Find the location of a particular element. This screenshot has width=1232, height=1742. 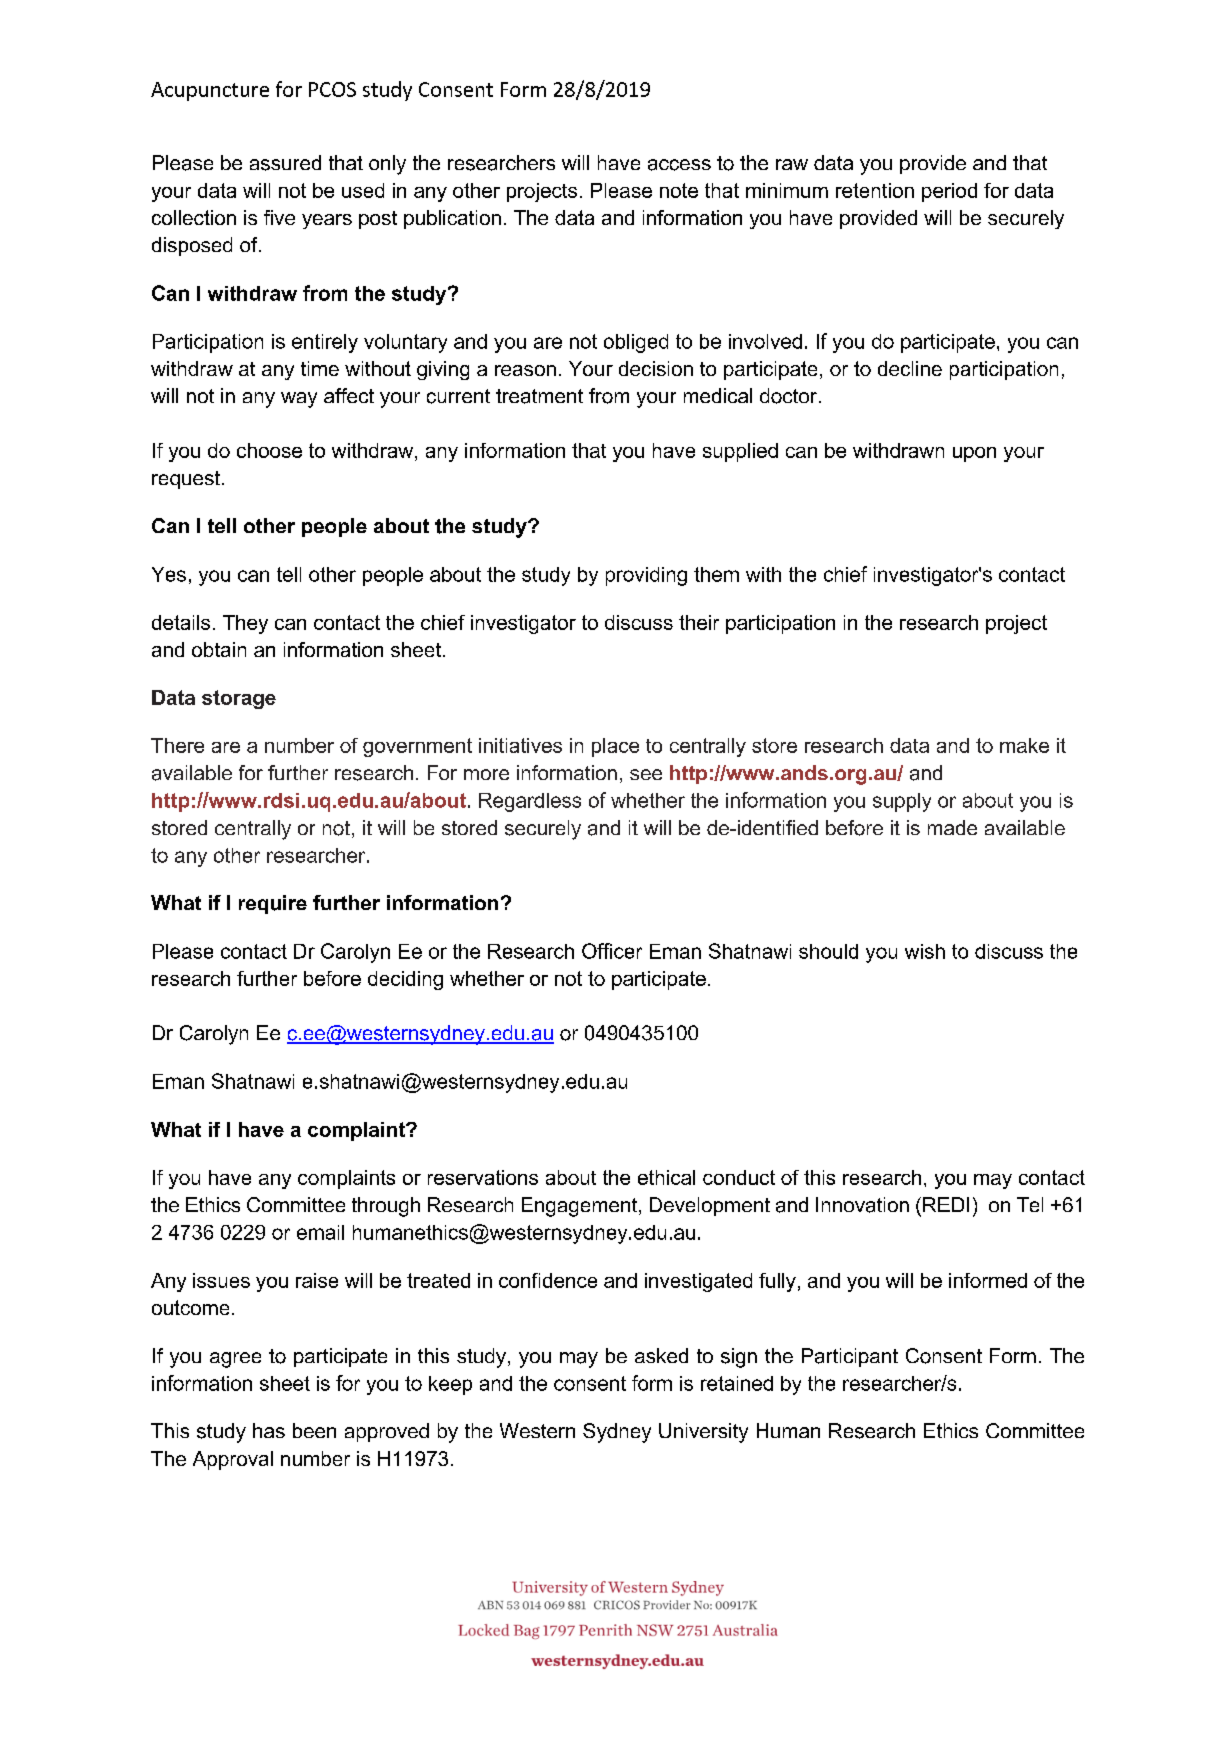

assured is located at coordinates (285, 163).
